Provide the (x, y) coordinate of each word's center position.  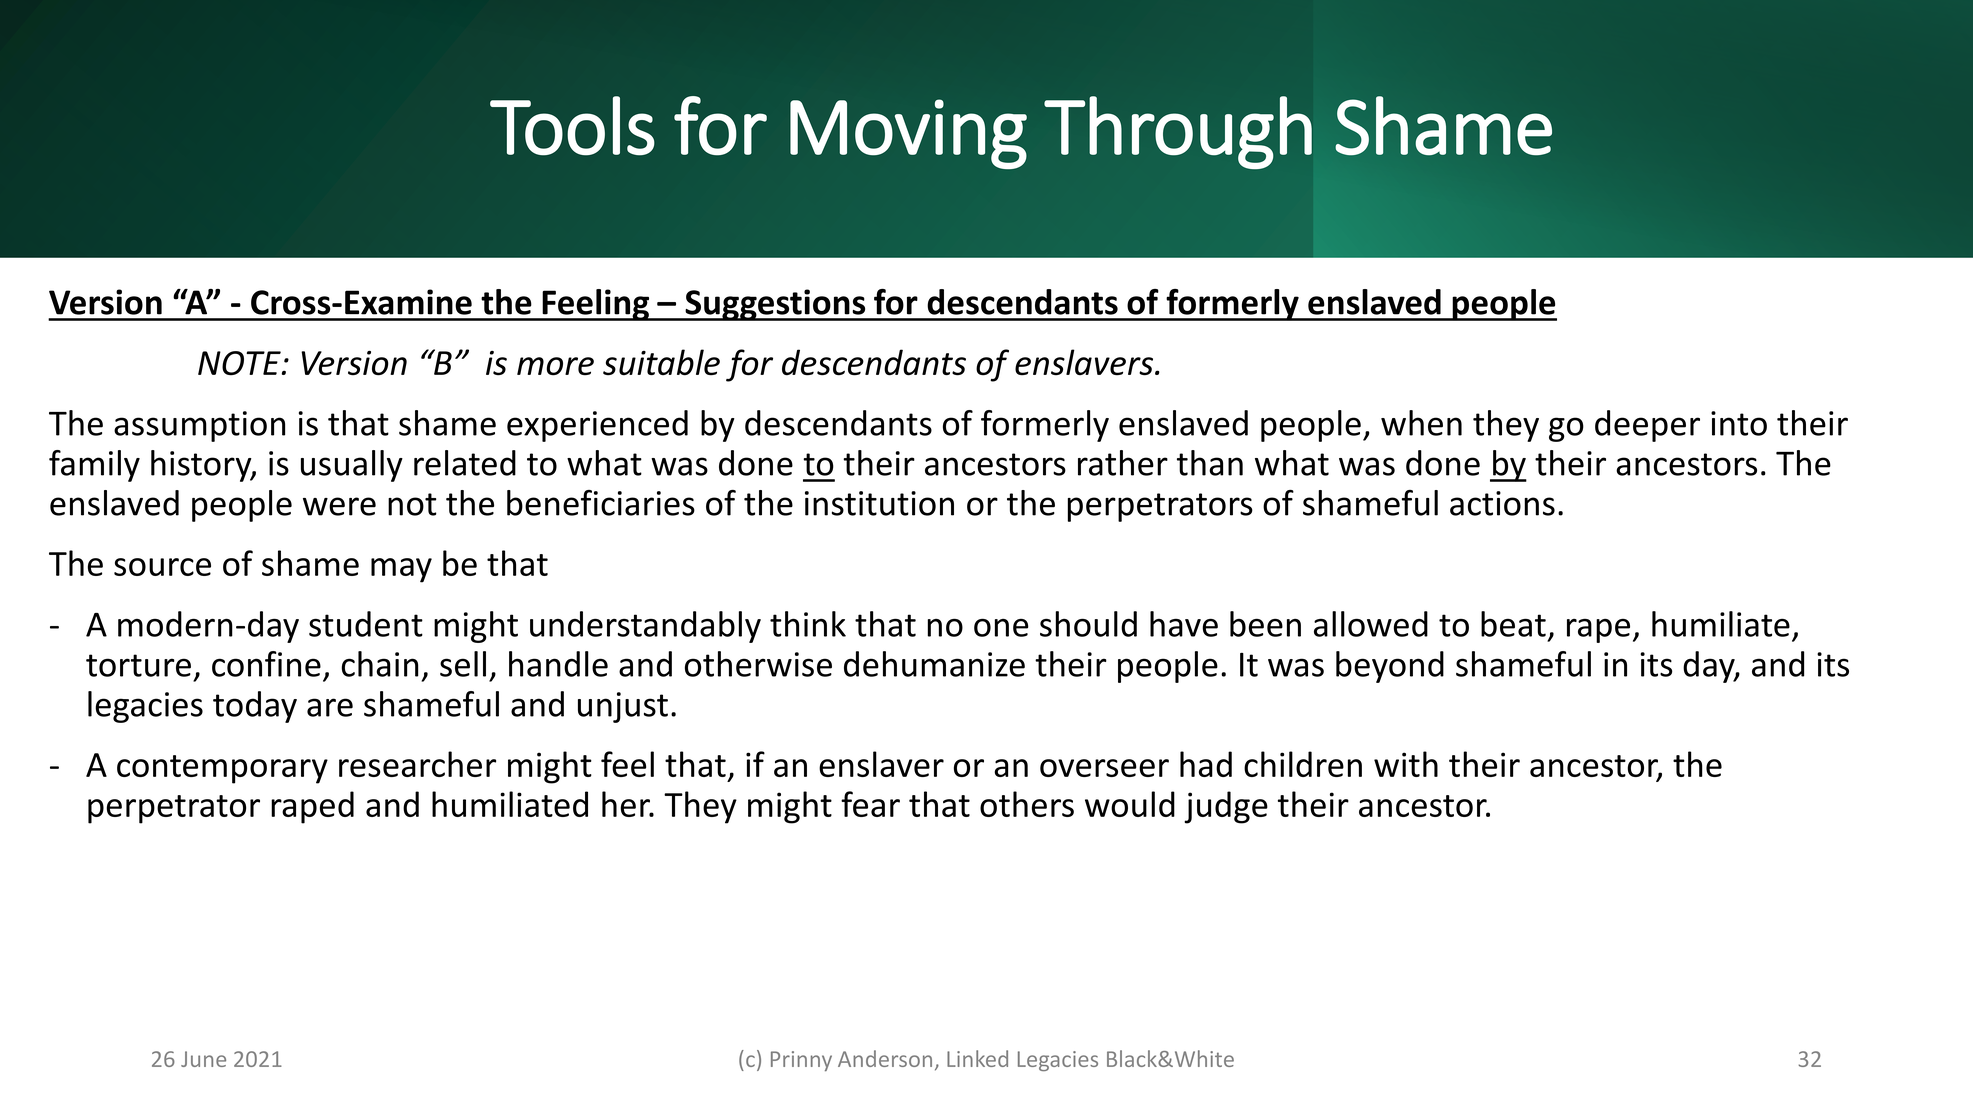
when (1421, 423)
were (339, 506)
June (203, 1059)
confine (266, 664)
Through (1178, 132)
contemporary (222, 769)
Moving (908, 134)
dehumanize (934, 664)
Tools (572, 126)
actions (1502, 503)
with (1406, 764)
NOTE (240, 363)
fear (870, 804)
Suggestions (775, 305)
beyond (1390, 667)
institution (879, 503)
